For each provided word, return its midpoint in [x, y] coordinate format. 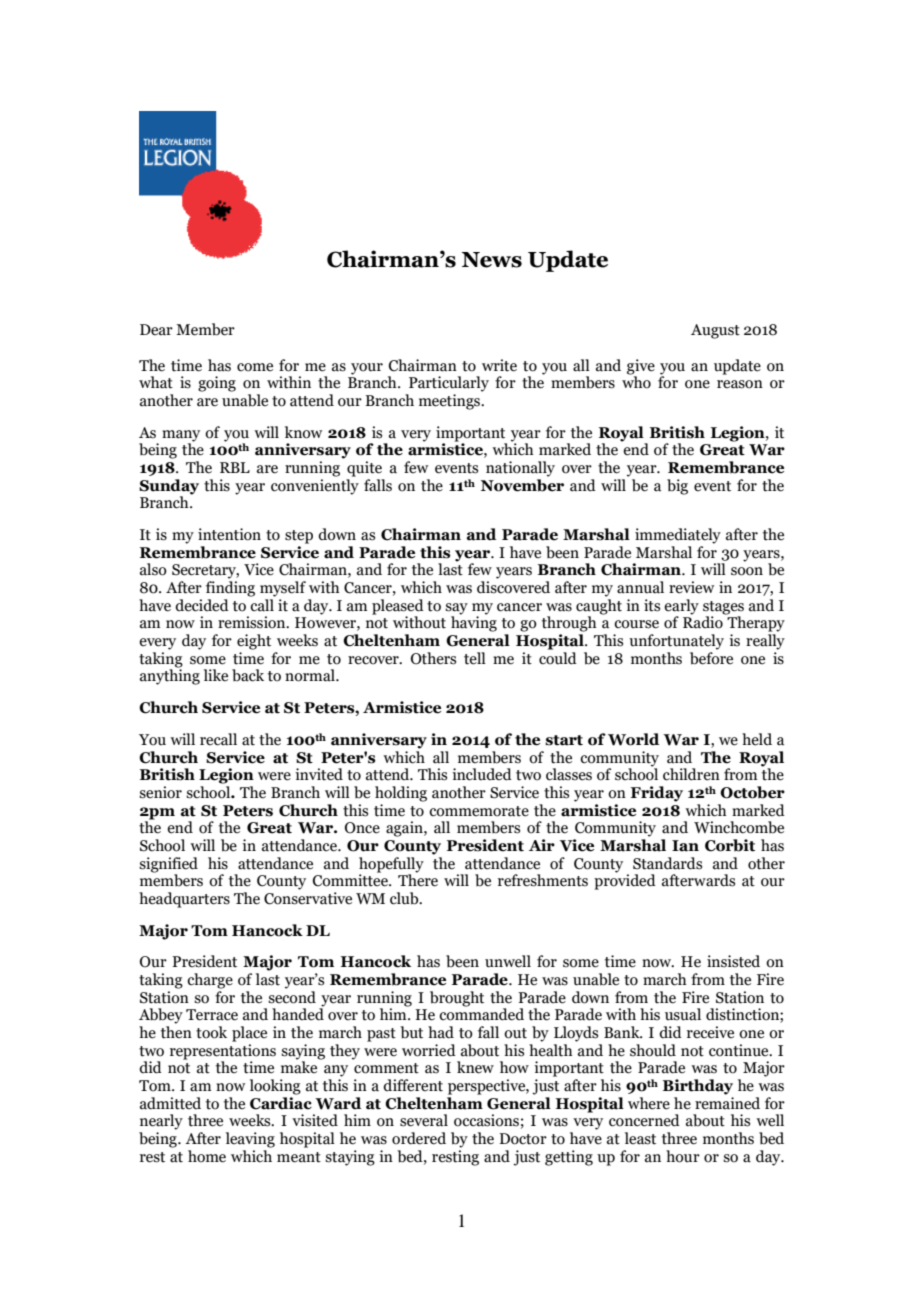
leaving [250, 1140]
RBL [235, 467]
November [522, 485]
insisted [733, 961]
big [677, 487]
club [405, 898]
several [424, 1120]
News [492, 260]
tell [475, 658]
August [715, 331]
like [216, 675]
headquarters [184, 900]
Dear [156, 330]
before [711, 658]
